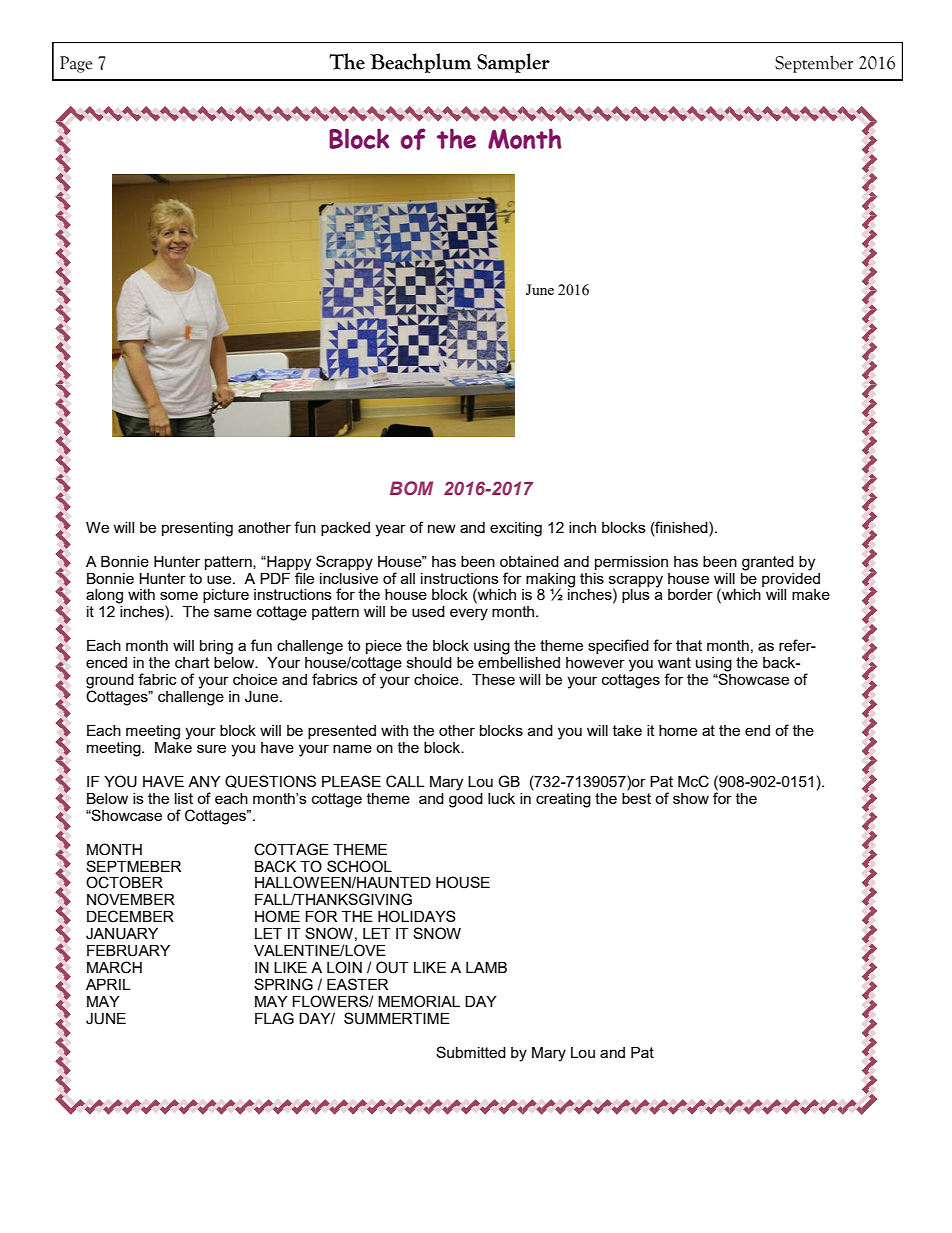 The width and height of the document is (952, 1233). What do you see at coordinates (486, 967) in the document?
I see `LAMB` at bounding box center [486, 967].
